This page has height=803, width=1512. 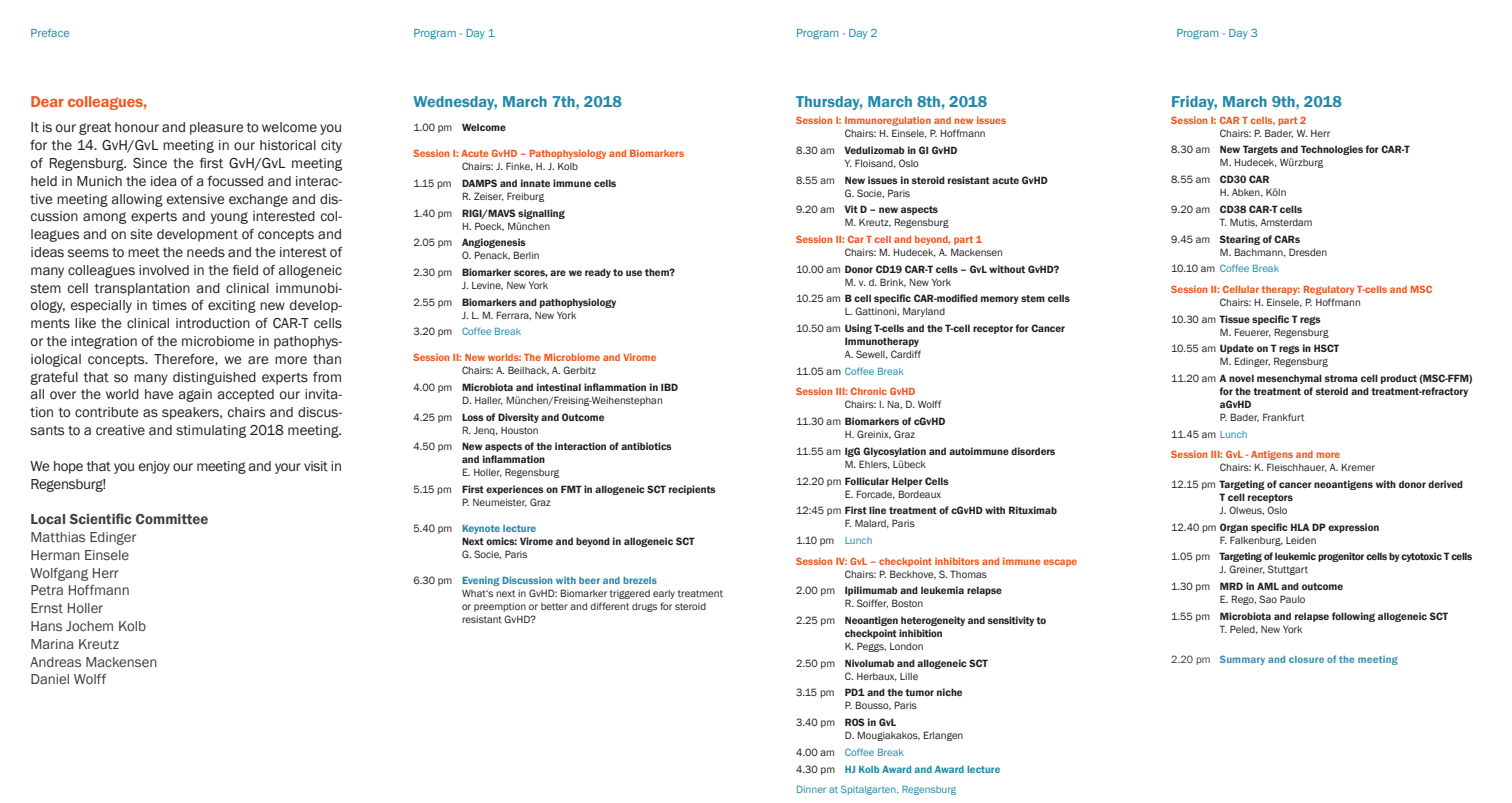 I want to click on Daniel, so click(x=50, y=679).
